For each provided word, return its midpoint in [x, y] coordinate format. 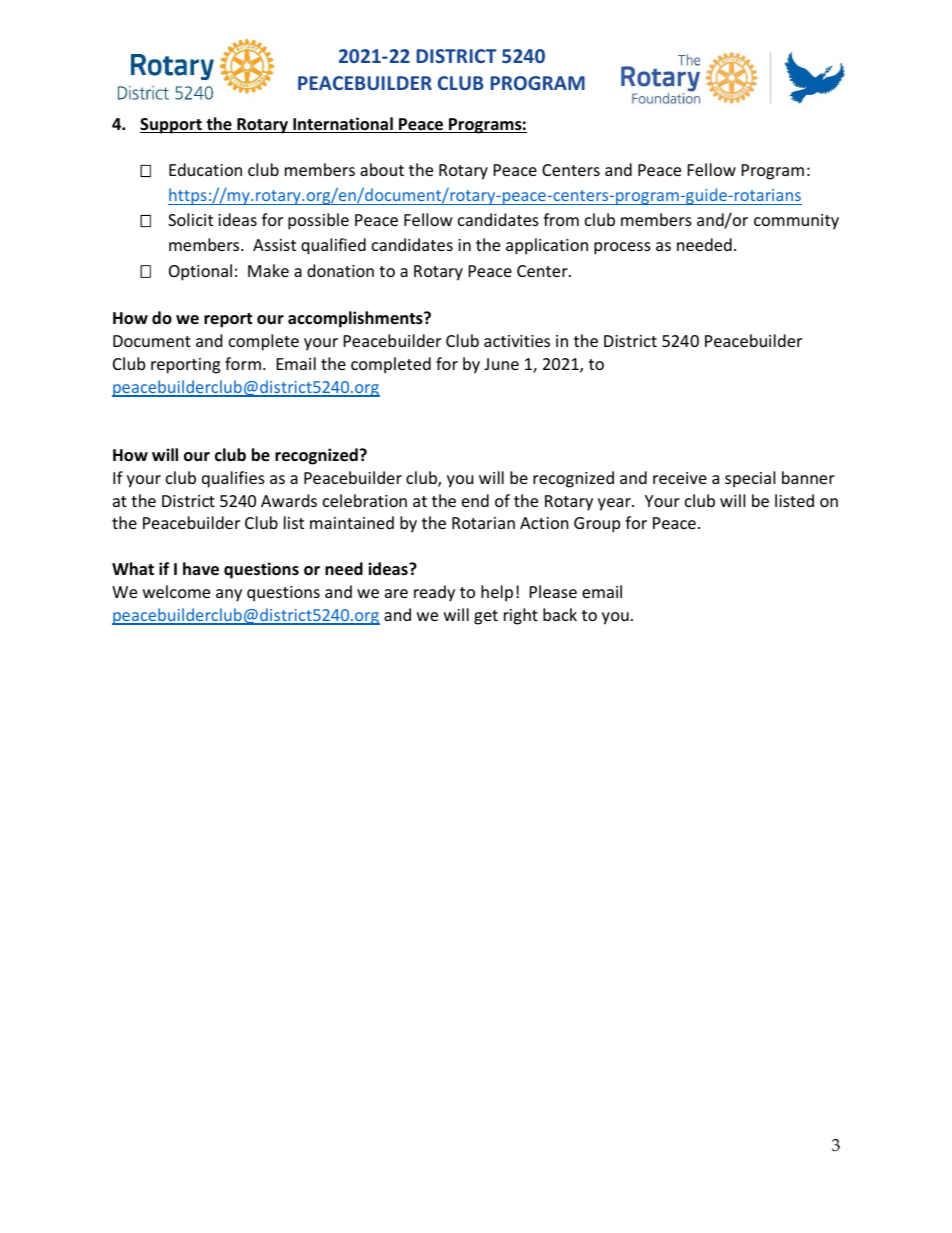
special [750, 479]
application [547, 246]
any [229, 595]
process [622, 248]
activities [517, 341]
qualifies [233, 479]
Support [172, 126]
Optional [200, 272]
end [475, 500]
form [243, 363]
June [501, 364]
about [382, 169]
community [796, 222]
